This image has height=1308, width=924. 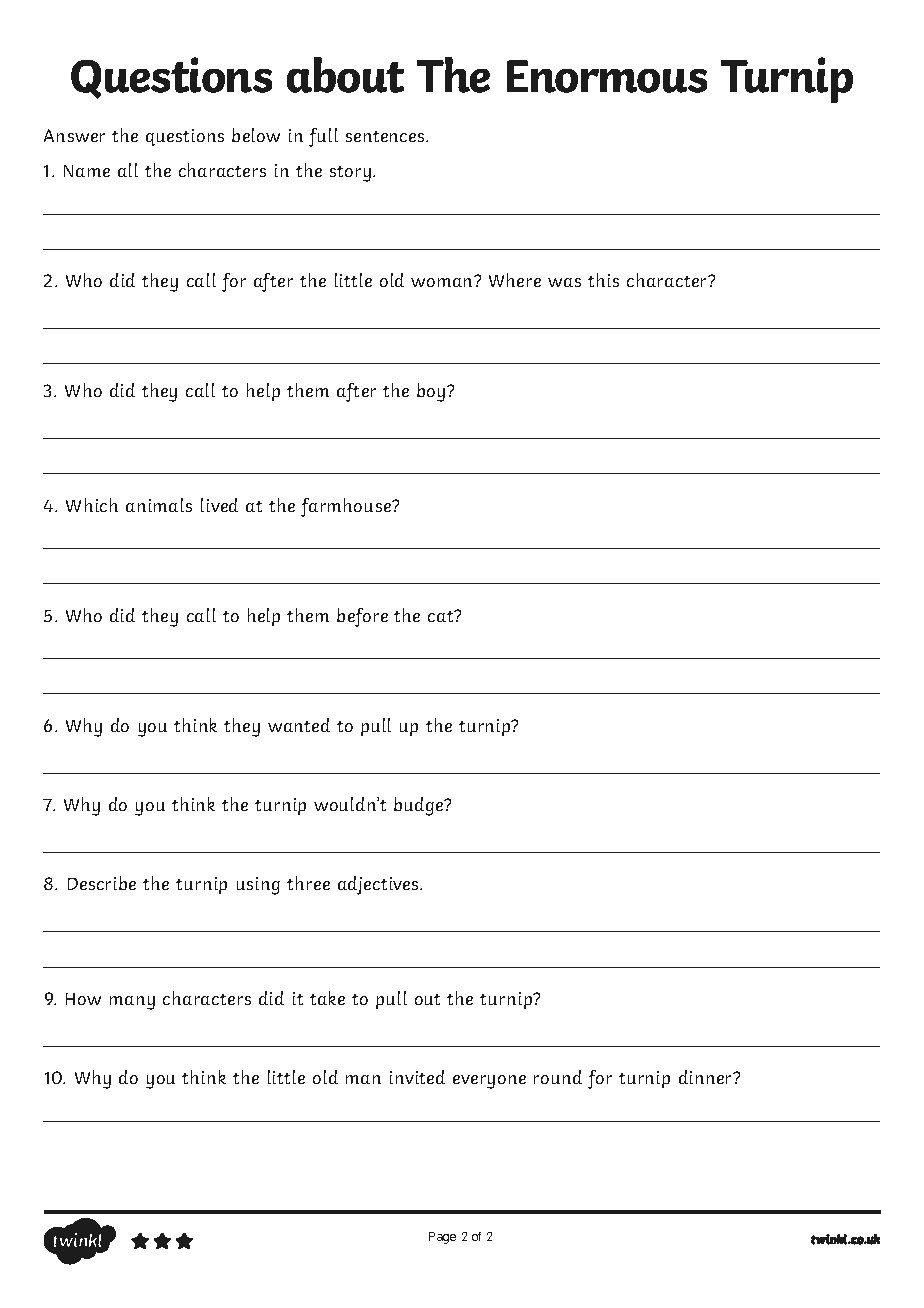 I want to click on How, so click(x=83, y=999).
